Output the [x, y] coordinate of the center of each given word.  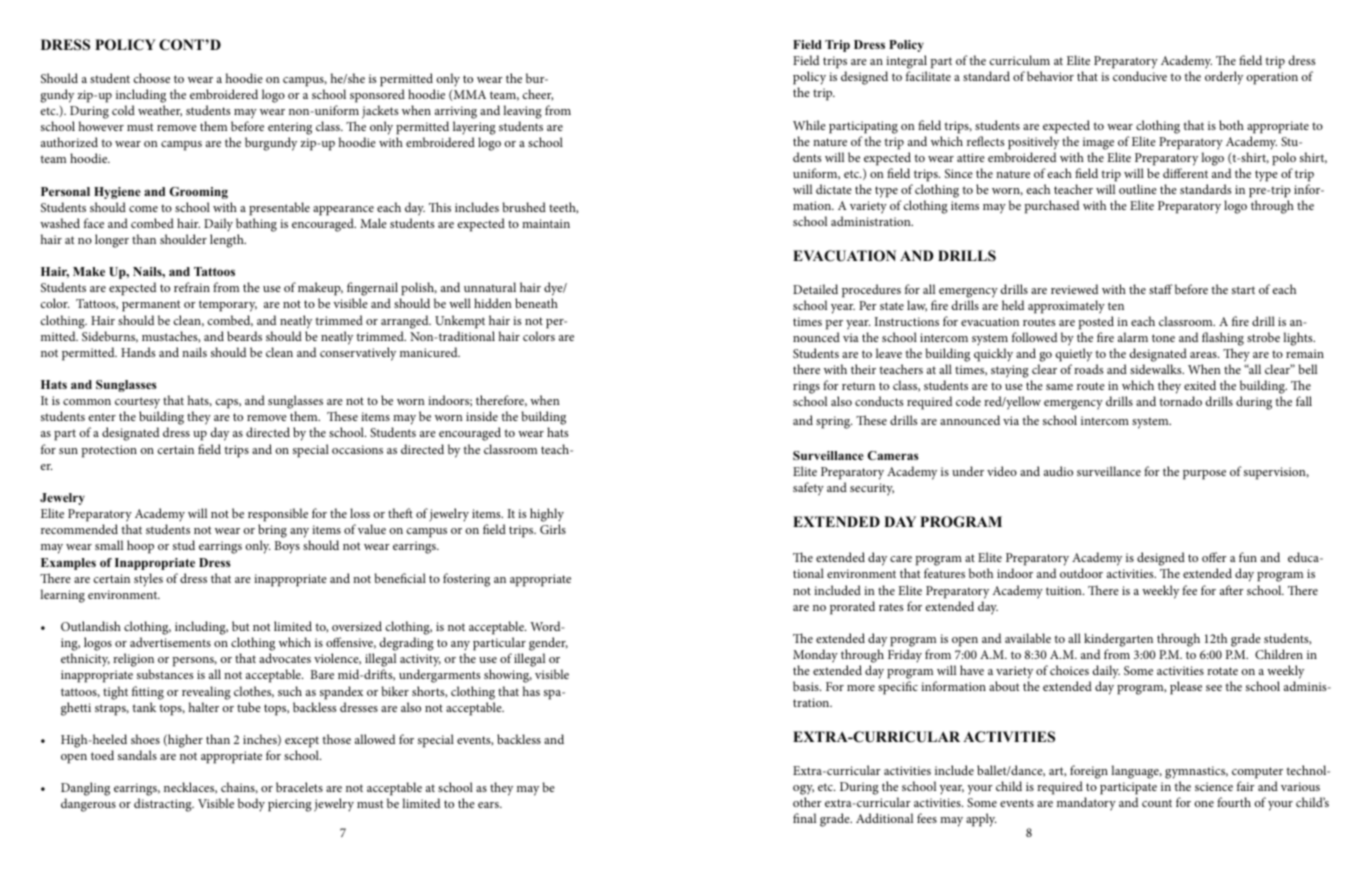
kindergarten [1118, 640]
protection [109, 451]
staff [1161, 289]
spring [834, 422]
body [251, 805]
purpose [1204, 475]
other [807, 802]
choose [152, 78]
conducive [1140, 76]
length [228, 241]
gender [548, 645]
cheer [538, 95]
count [1157, 803]
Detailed [815, 289]
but [241, 626]
